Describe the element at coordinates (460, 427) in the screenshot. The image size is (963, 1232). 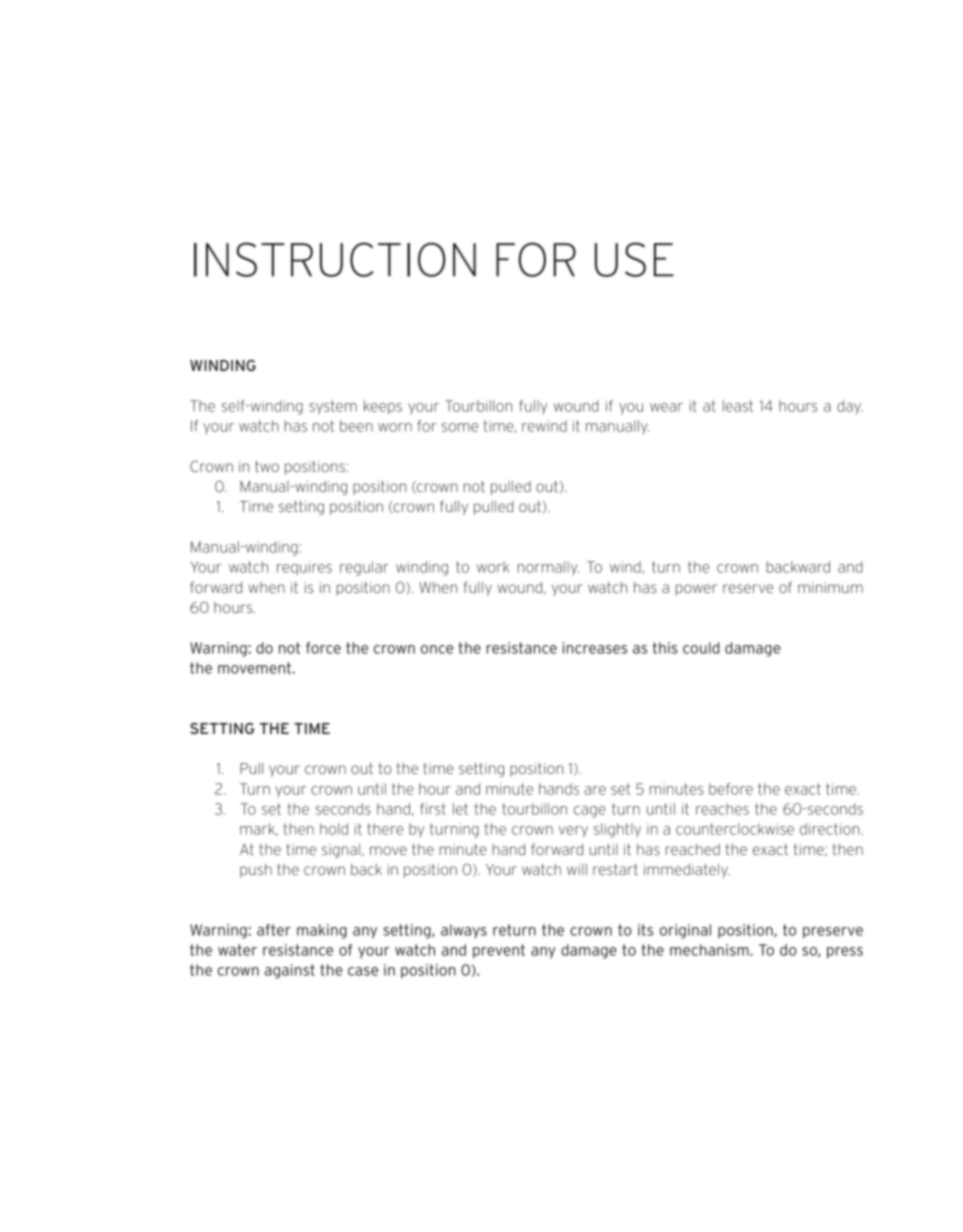
I see `some` at that location.
